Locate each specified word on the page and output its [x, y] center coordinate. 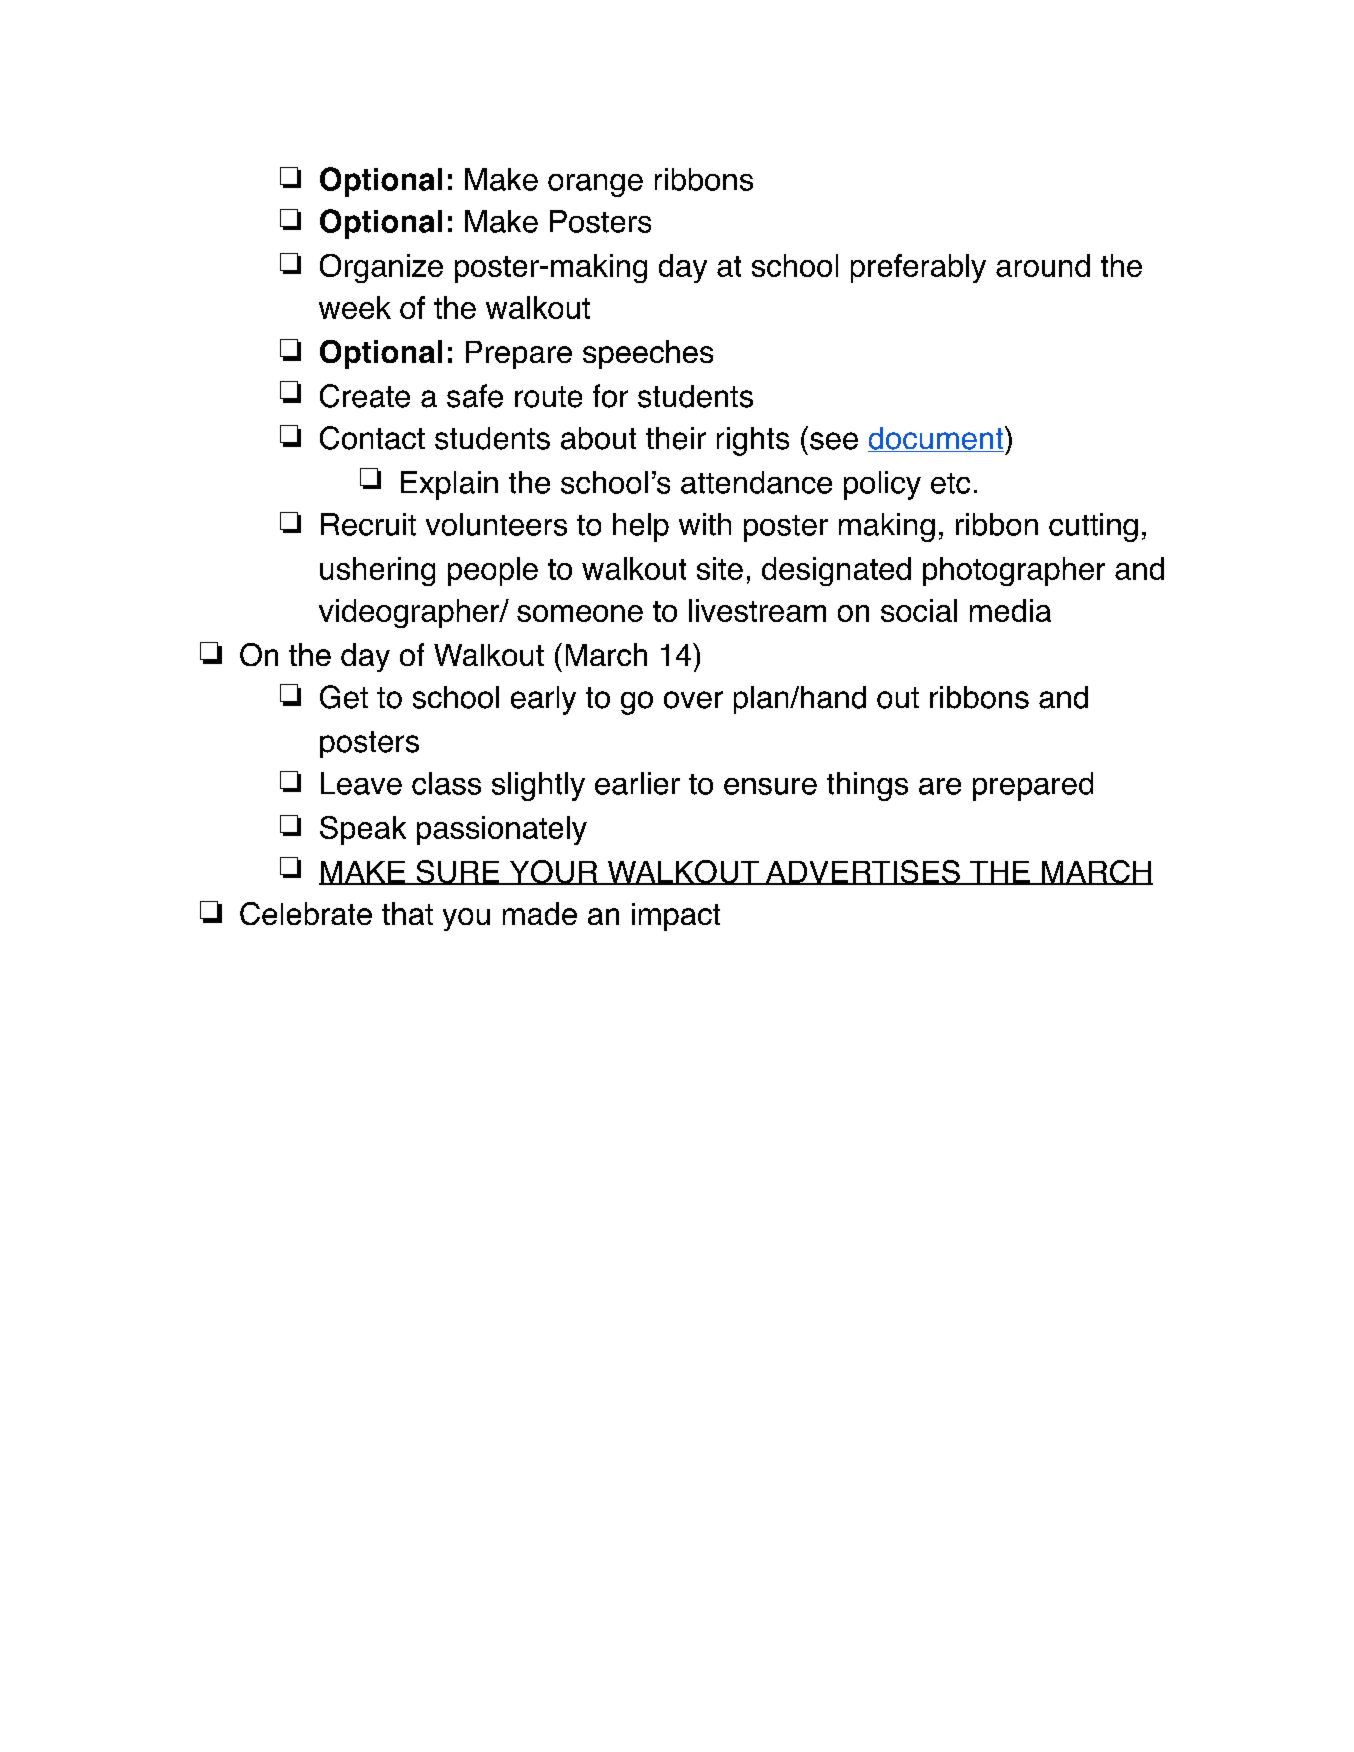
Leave [361, 783]
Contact [372, 438]
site [720, 568]
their [676, 438]
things [867, 786]
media [1010, 610]
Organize [381, 268]
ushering [377, 571]
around [1043, 265]
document [937, 439]
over [693, 700]
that [407, 913]
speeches [648, 354]
